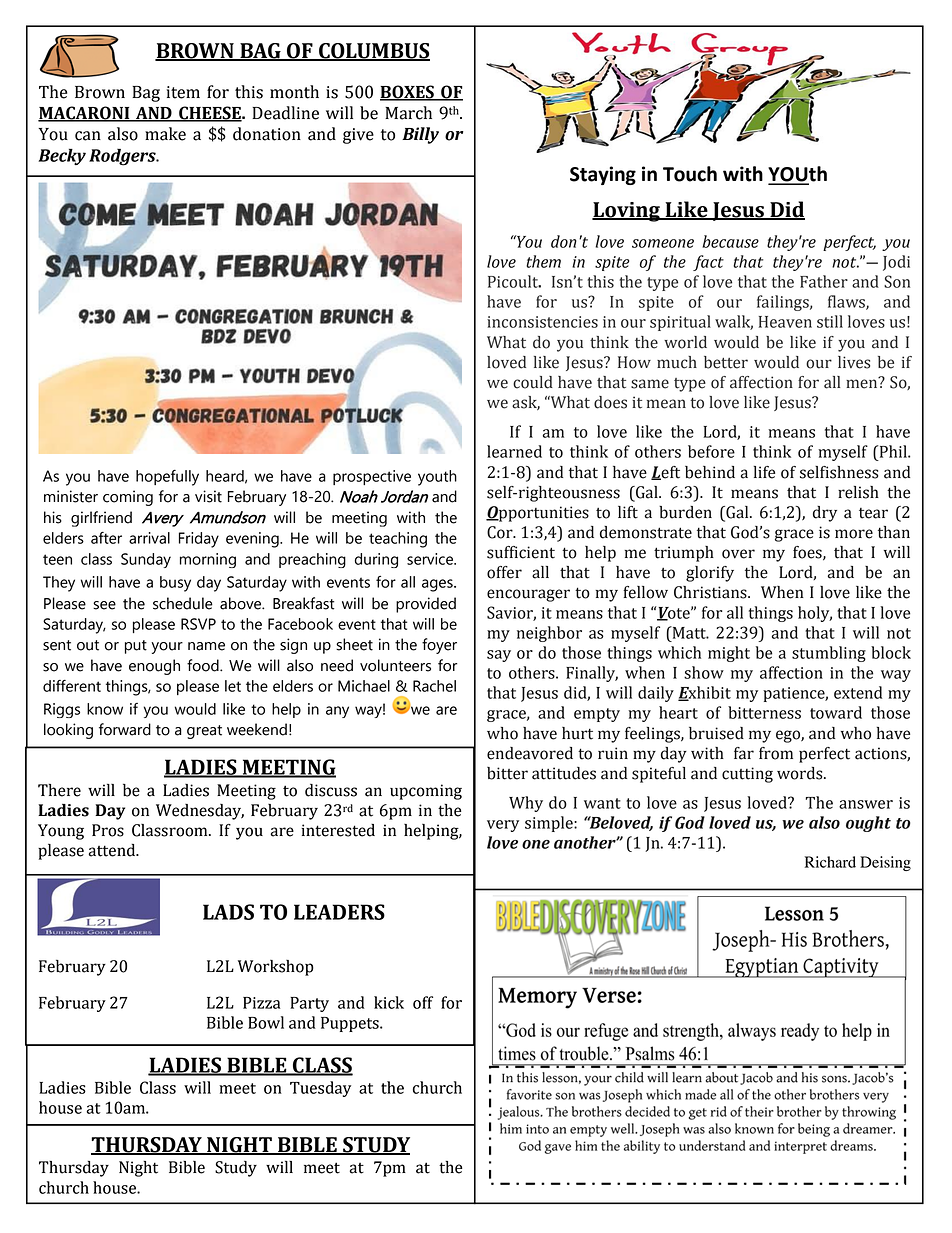  I want to click on offer, so click(504, 572).
